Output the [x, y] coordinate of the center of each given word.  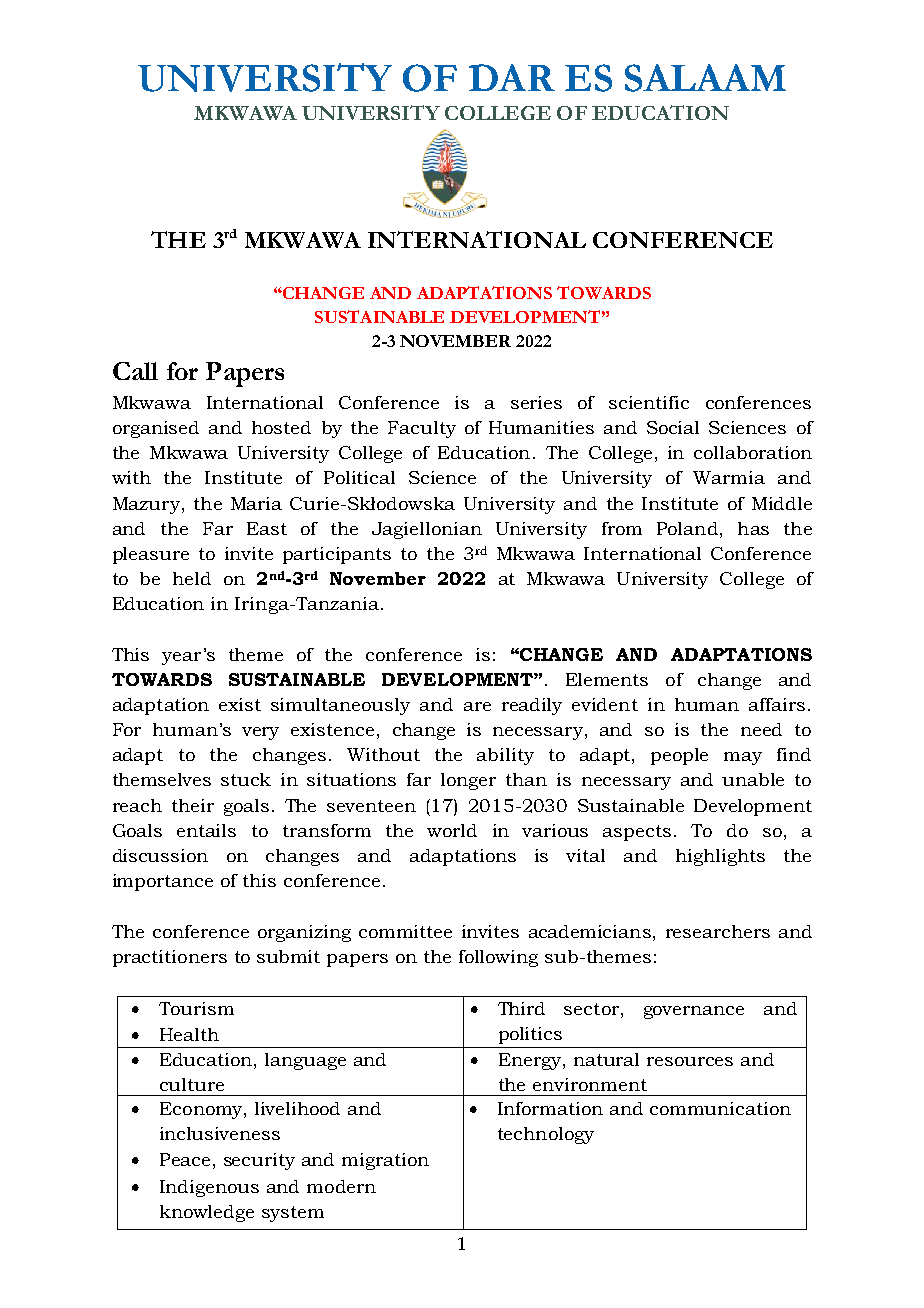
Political [359, 477]
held [192, 578]
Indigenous [209, 1188]
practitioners [170, 958]
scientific [649, 402]
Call [135, 371]
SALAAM [705, 78]
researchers [718, 931]
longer [468, 781]
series [536, 402]
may [743, 758]
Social [673, 427]
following [498, 958]
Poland [687, 528]
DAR [512, 77]
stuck [246, 779]
